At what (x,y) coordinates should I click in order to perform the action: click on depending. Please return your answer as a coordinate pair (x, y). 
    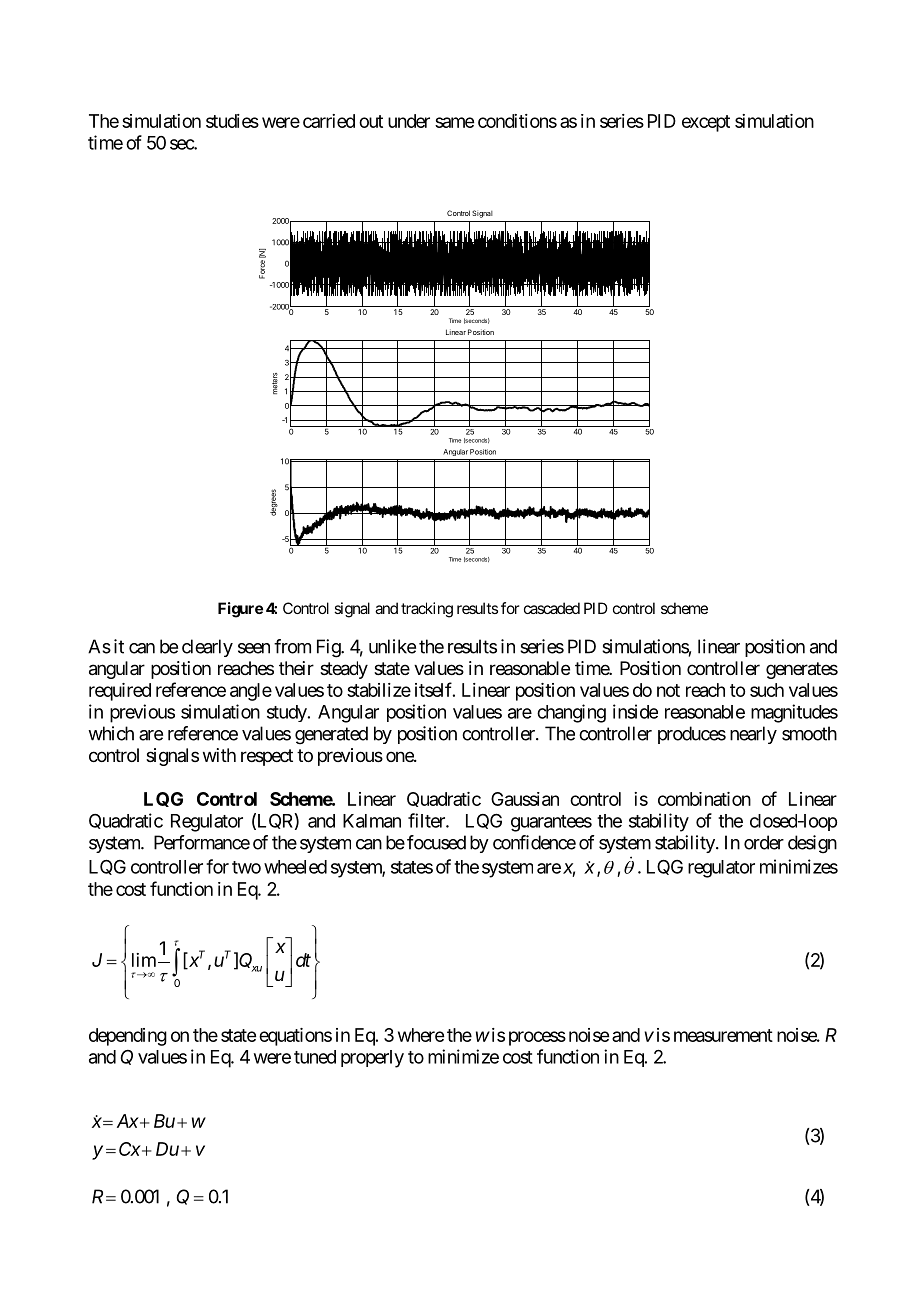
    Looking at the image, I should click on (128, 1037).
